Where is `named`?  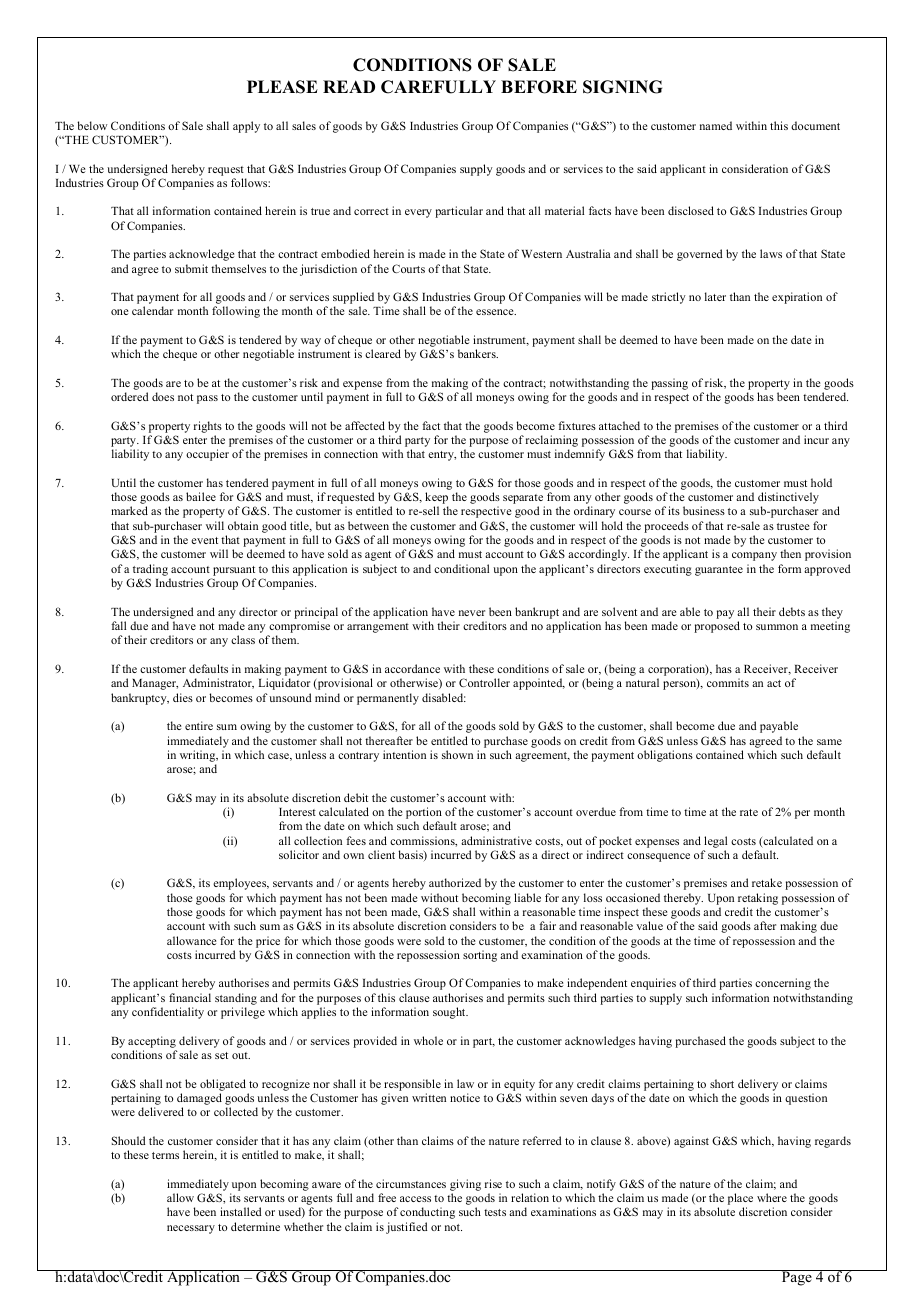 named is located at coordinates (716, 125).
